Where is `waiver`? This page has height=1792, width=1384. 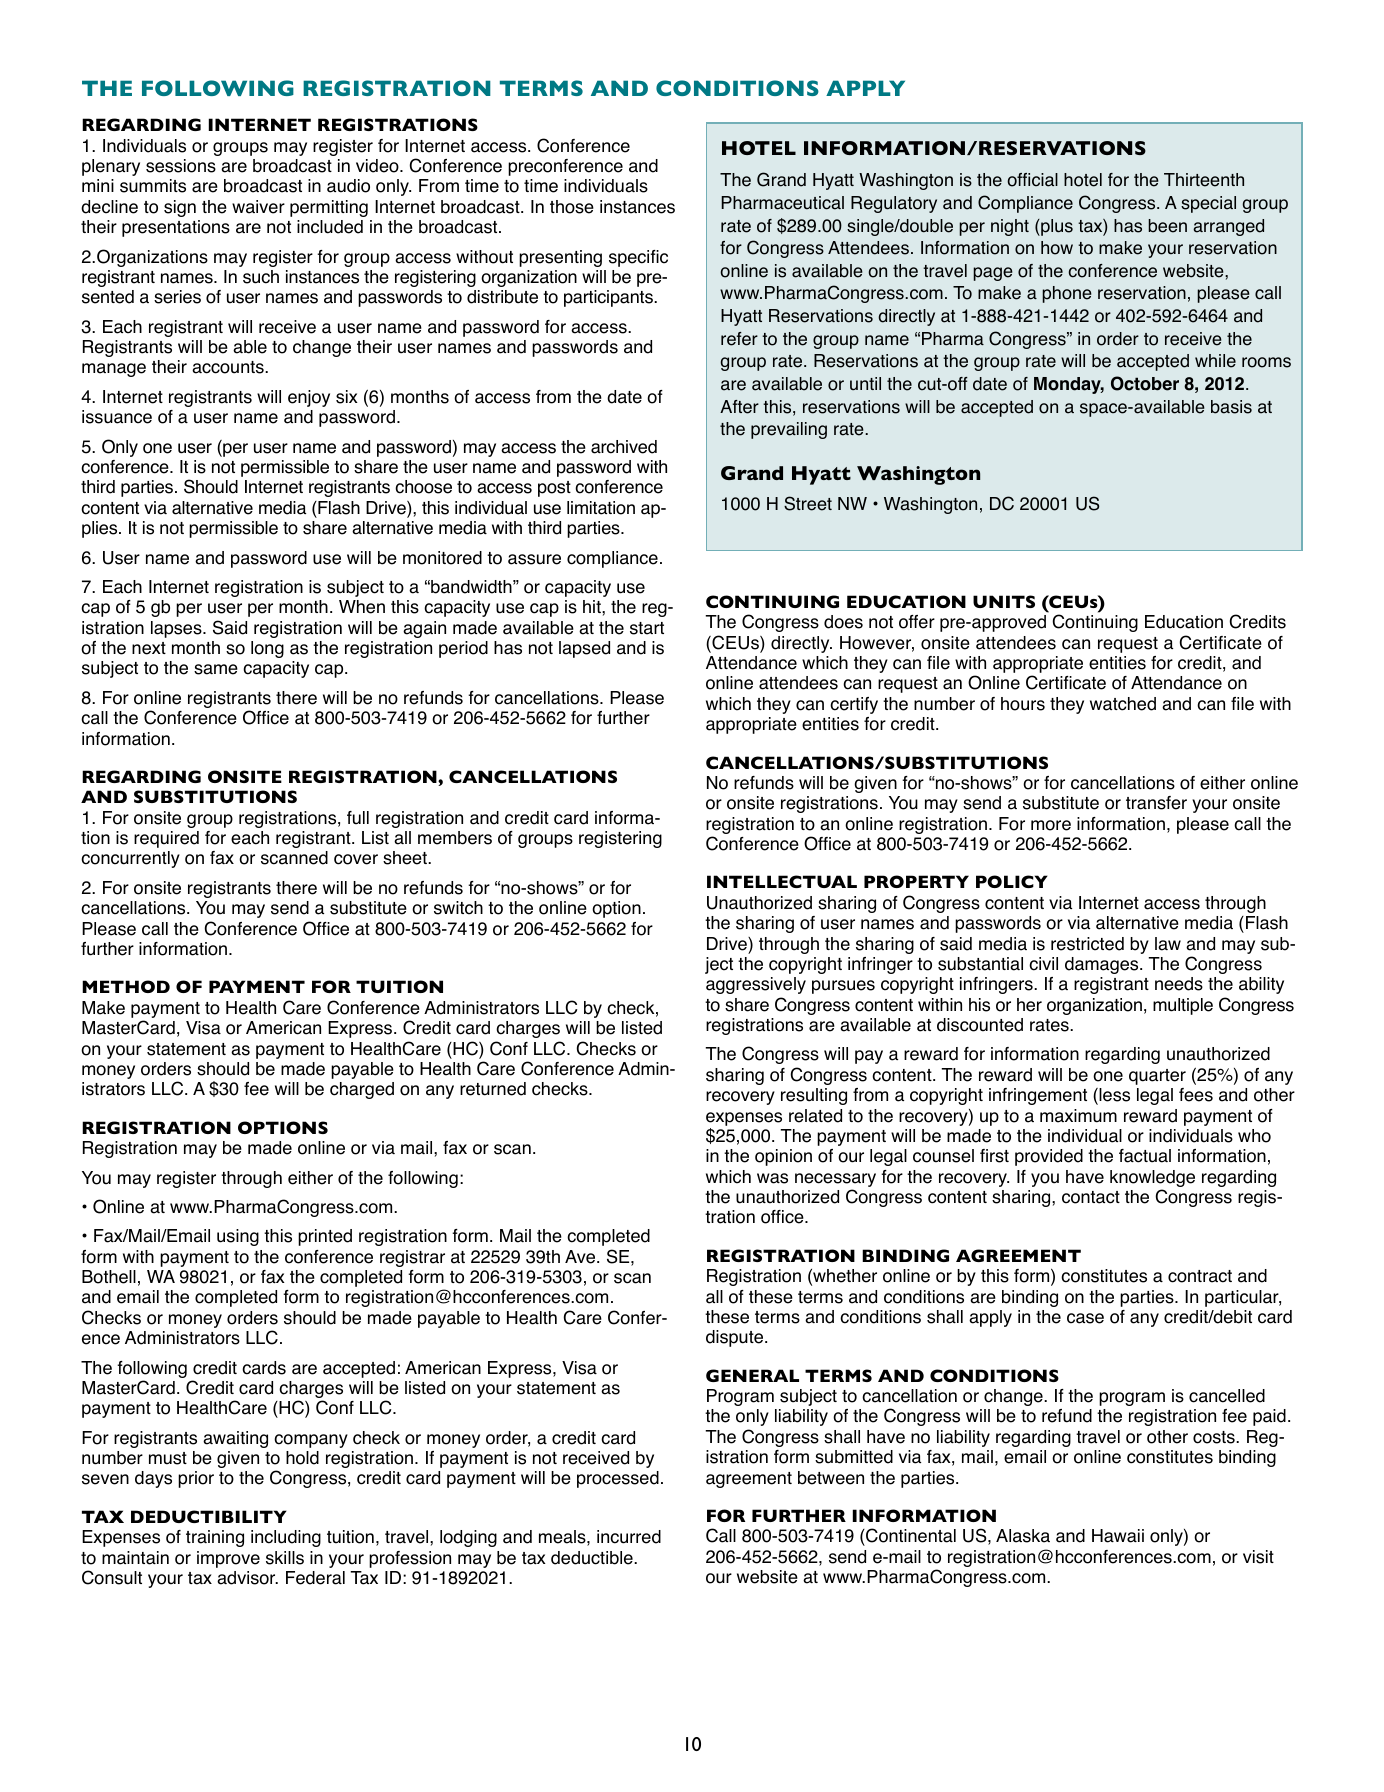 waiver is located at coordinates (258, 207).
